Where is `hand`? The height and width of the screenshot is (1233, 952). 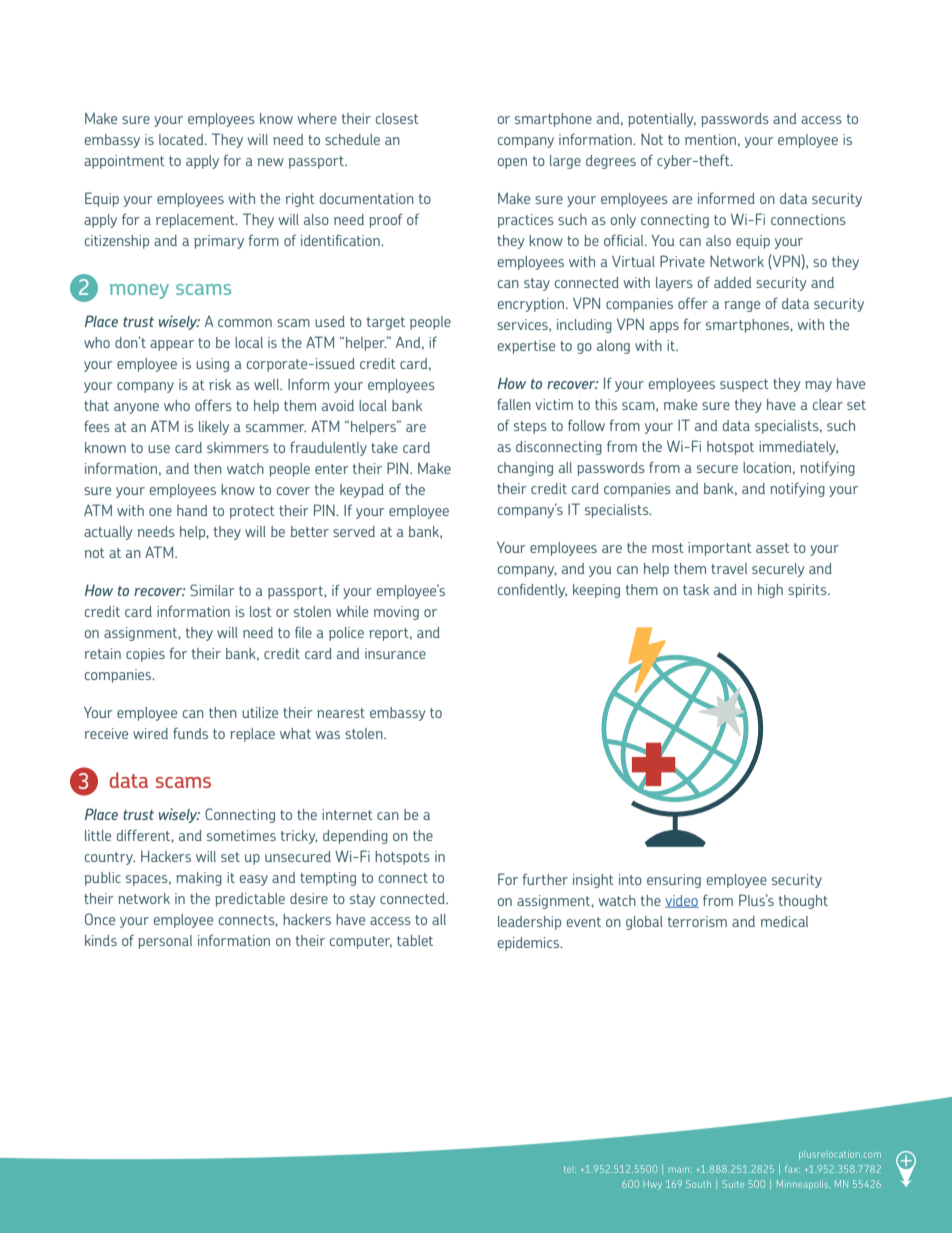 hand is located at coordinates (192, 510).
